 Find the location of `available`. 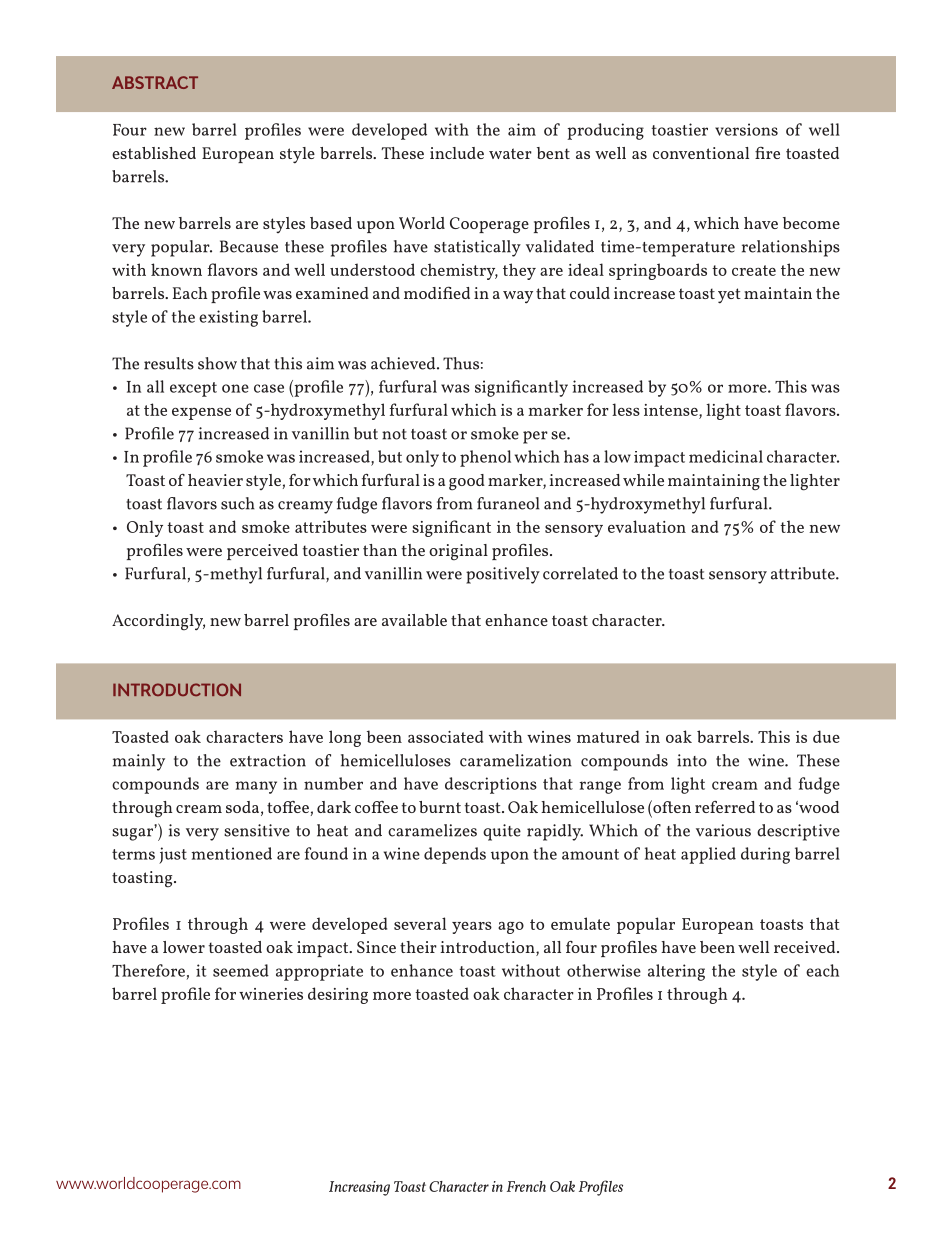

available is located at coordinates (414, 620).
